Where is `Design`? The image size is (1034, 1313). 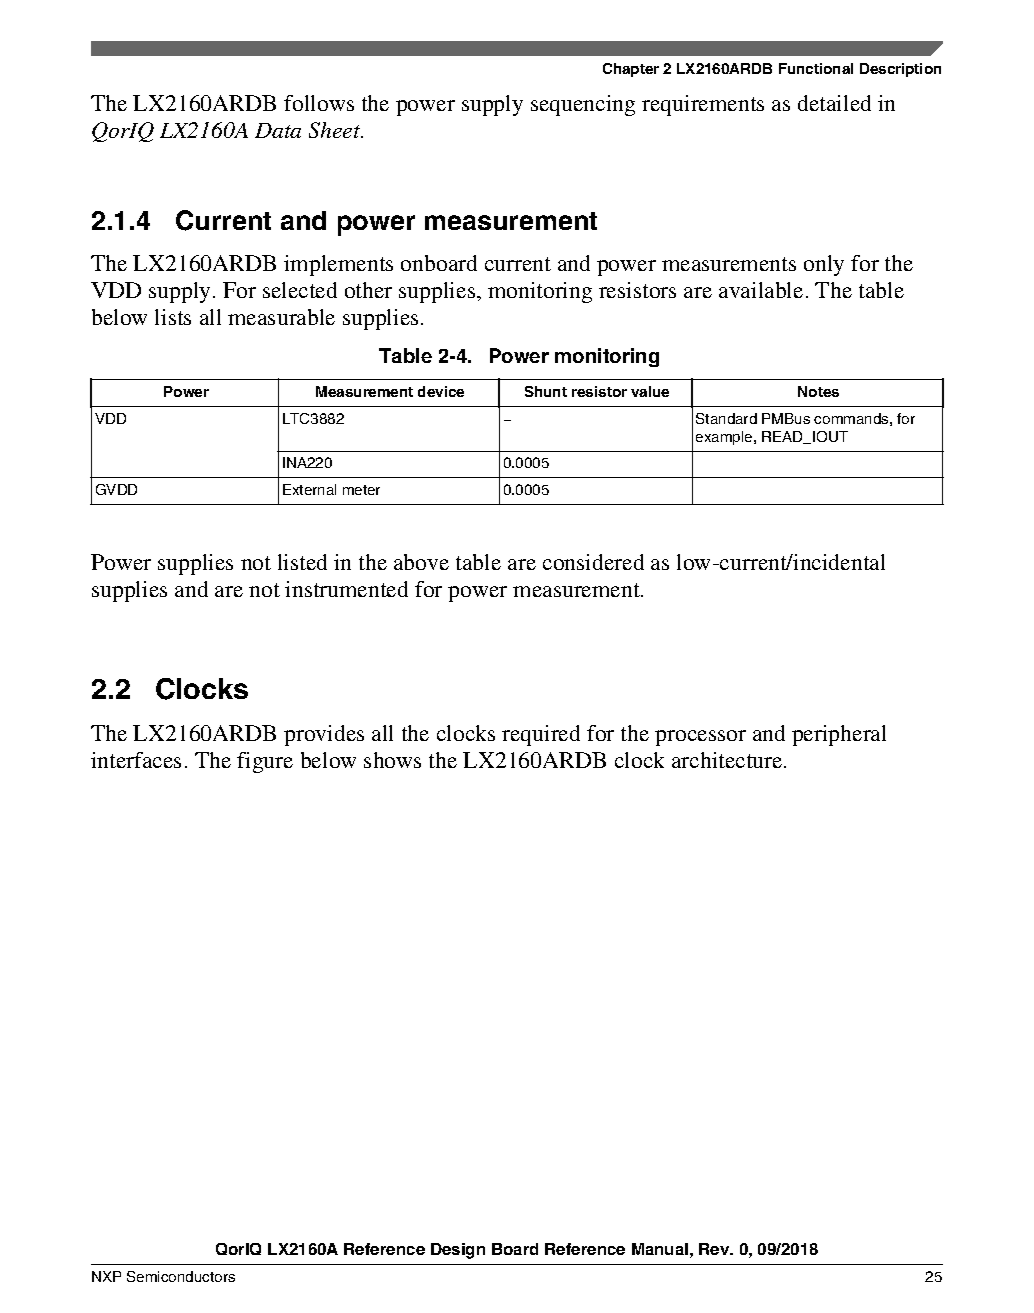
Design is located at coordinates (458, 1251).
